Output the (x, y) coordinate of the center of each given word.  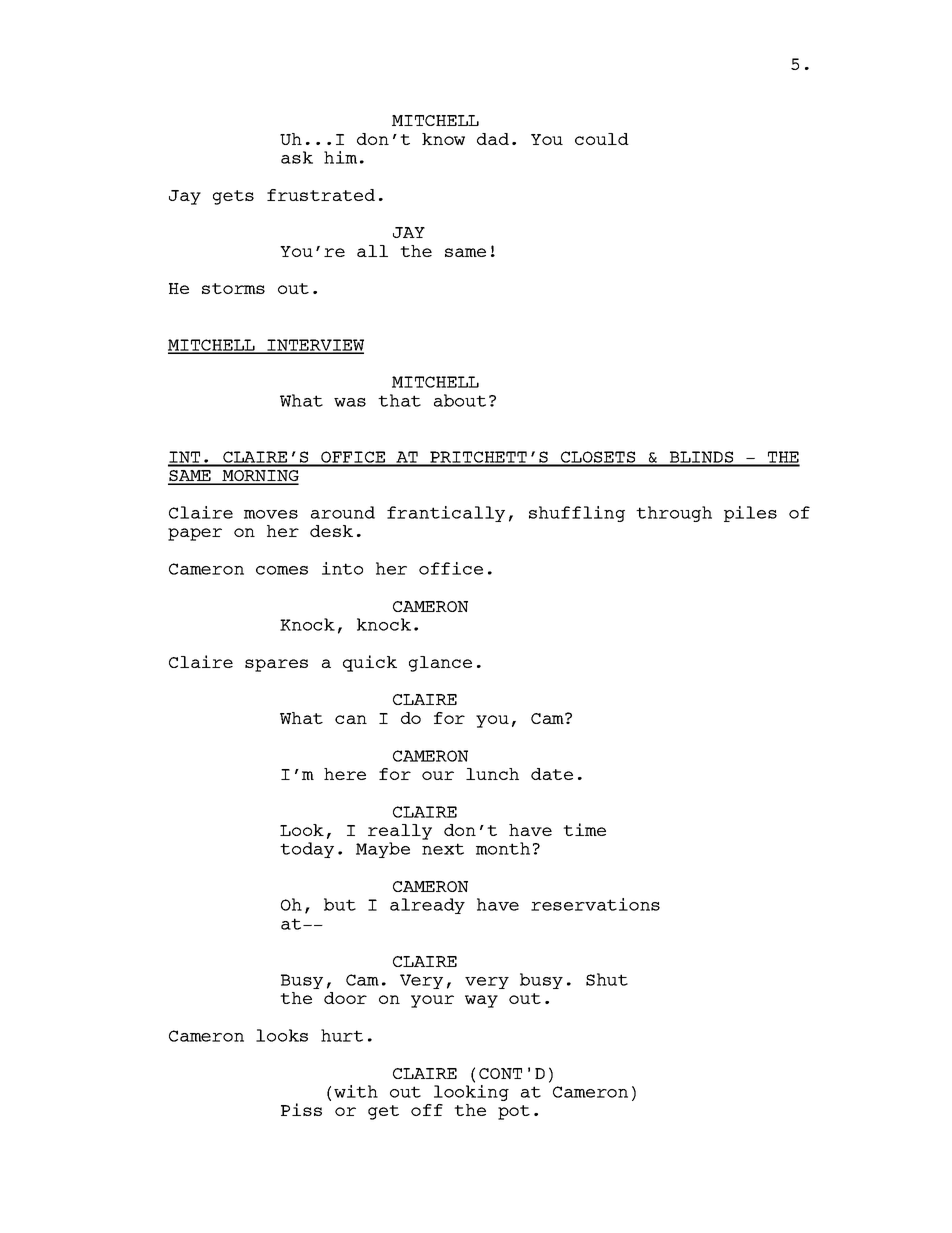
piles (750, 514)
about (460, 400)
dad (493, 139)
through (674, 514)
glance (440, 664)
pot (514, 1112)
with (356, 1091)
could (602, 139)
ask (297, 157)
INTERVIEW (314, 346)
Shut (607, 979)
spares (276, 665)
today (307, 850)
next (443, 849)
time (584, 829)
